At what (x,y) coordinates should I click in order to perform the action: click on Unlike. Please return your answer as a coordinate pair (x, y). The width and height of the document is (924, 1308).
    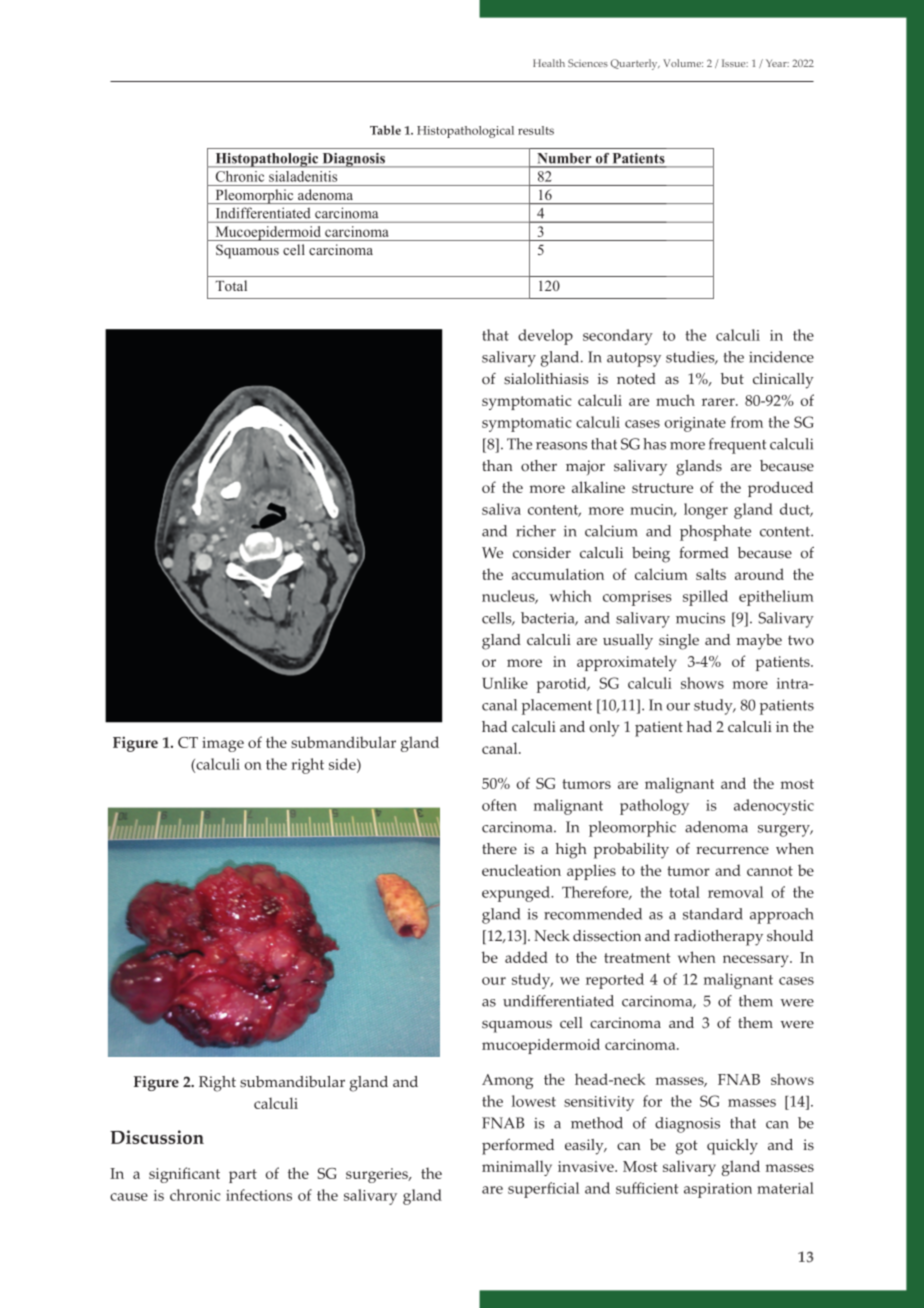
    Looking at the image, I should click on (505, 683).
